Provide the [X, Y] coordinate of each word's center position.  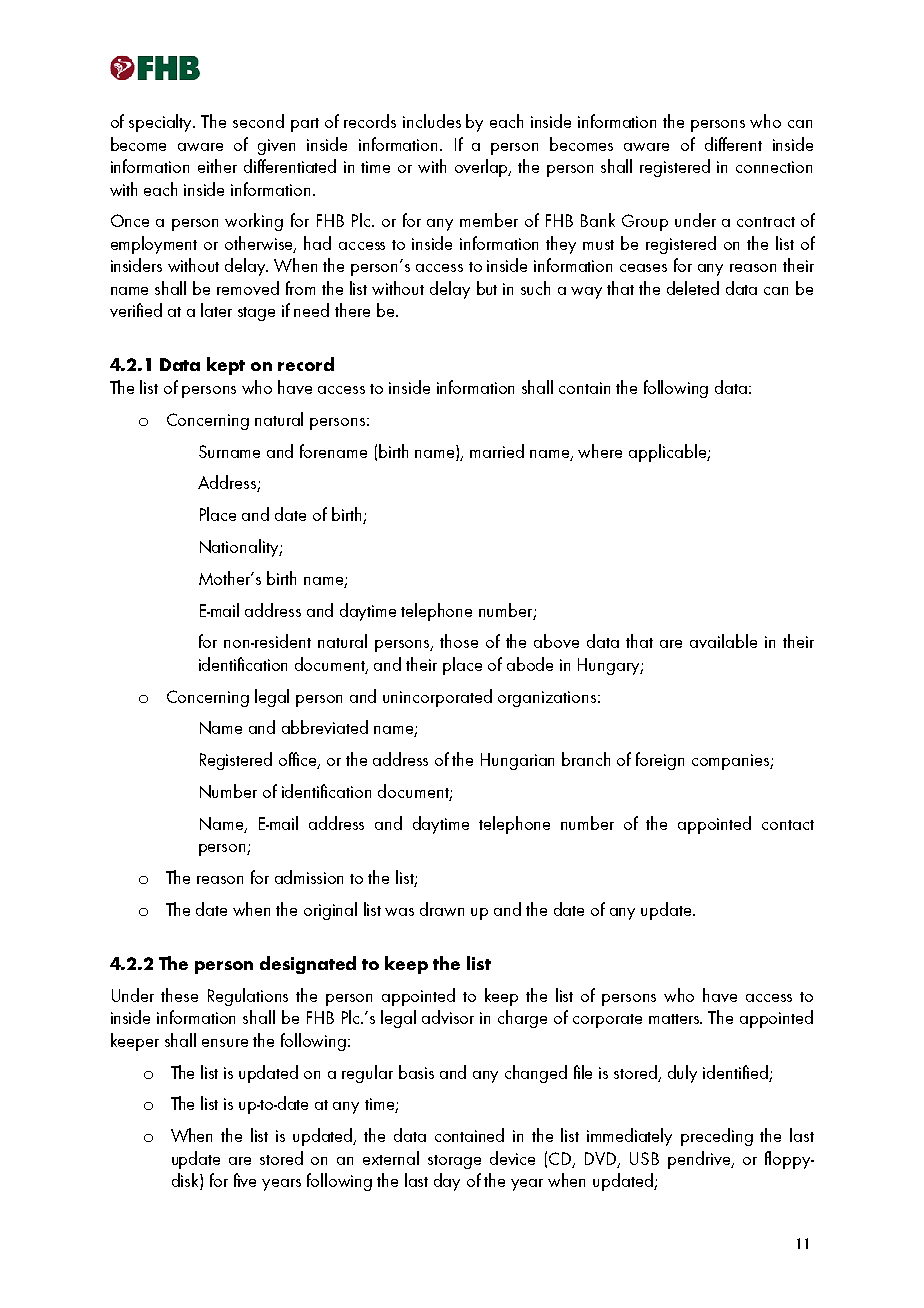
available [723, 641]
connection [774, 167]
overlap [483, 168]
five [245, 1180]
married [497, 451]
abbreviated [325, 727]
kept [226, 366]
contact [788, 825]
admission [309, 877]
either [217, 166]
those [459, 641]
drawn [442, 909]
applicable [668, 453]
